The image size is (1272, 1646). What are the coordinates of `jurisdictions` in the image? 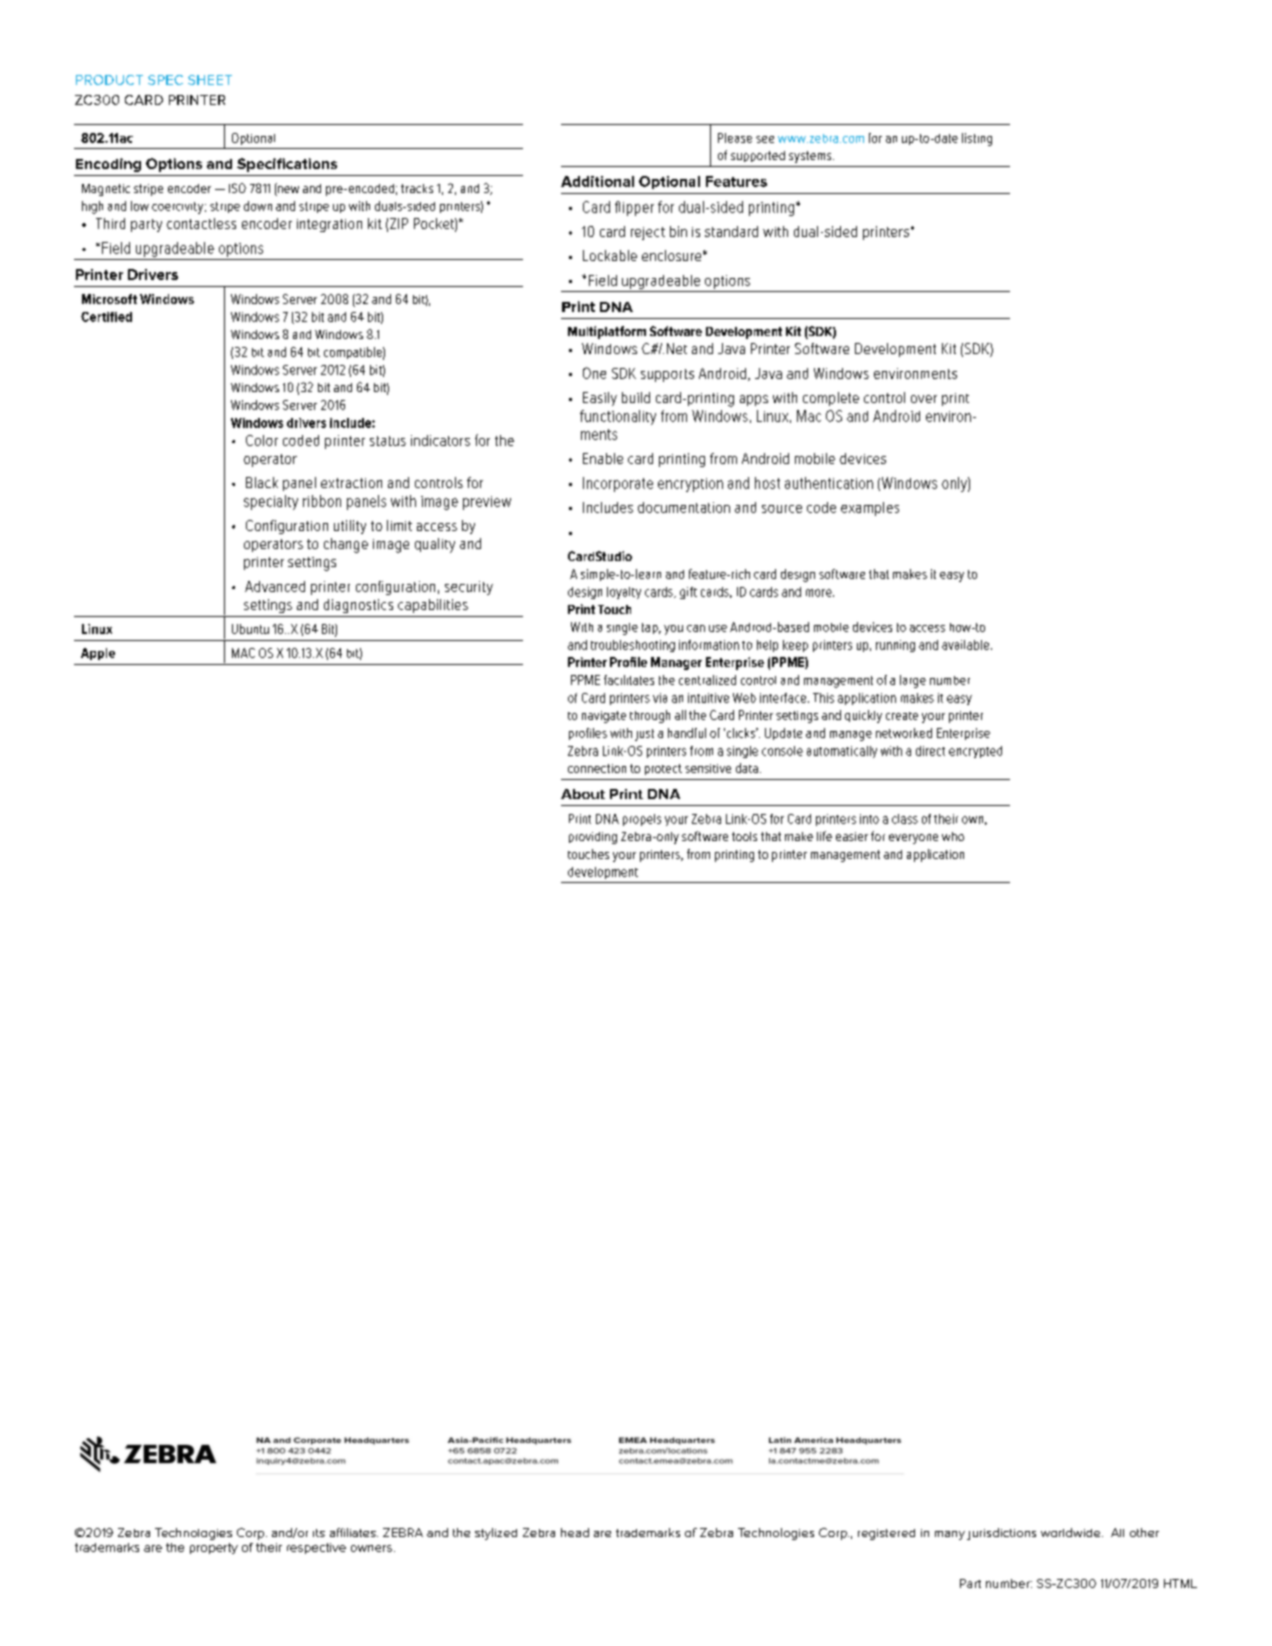 It's located at (1001, 1534).
